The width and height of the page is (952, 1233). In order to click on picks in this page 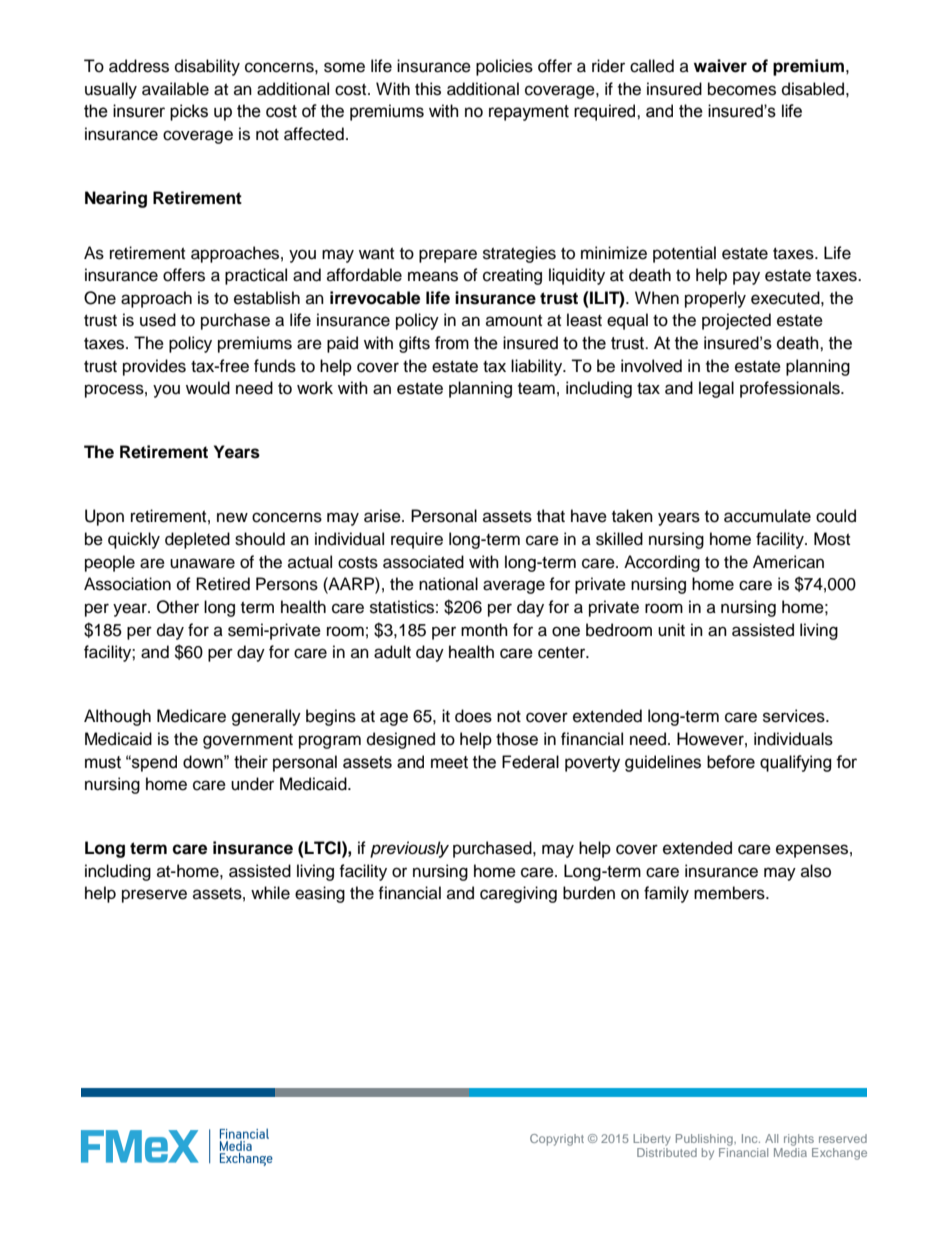, I will do `click(189, 112)`.
